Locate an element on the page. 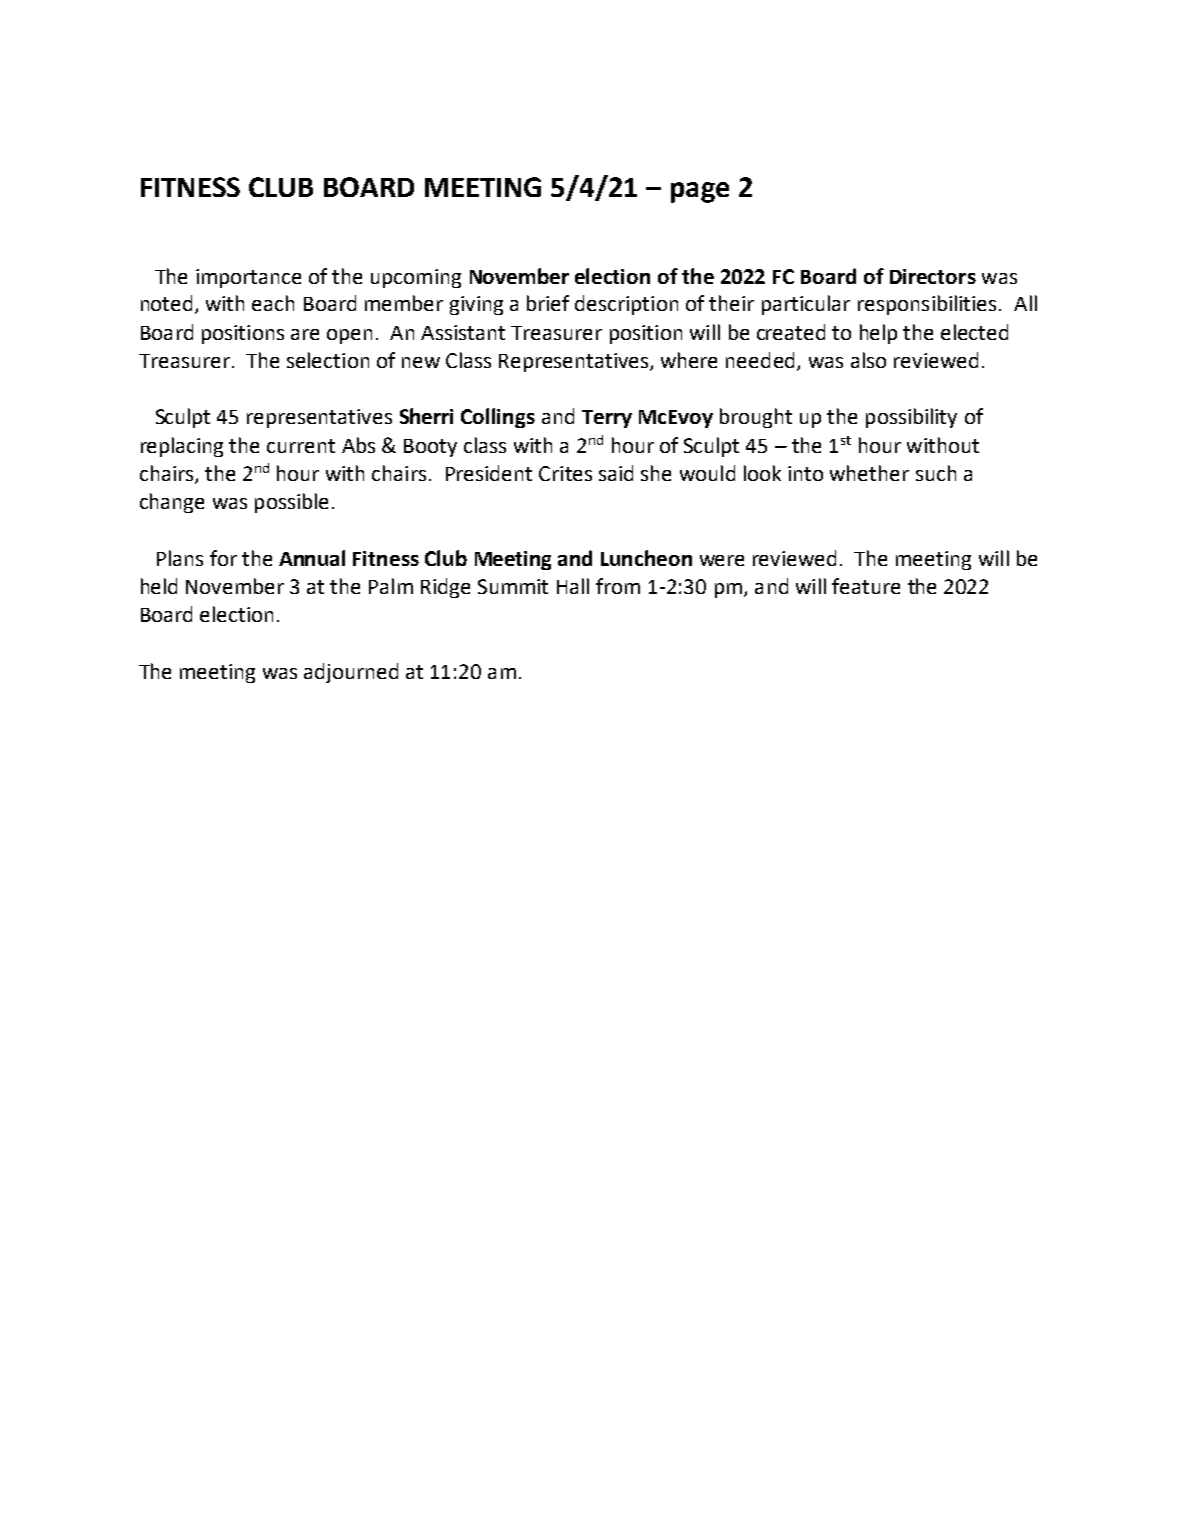 The width and height of the document is (1180, 1527). Assistant is located at coordinates (463, 332).
